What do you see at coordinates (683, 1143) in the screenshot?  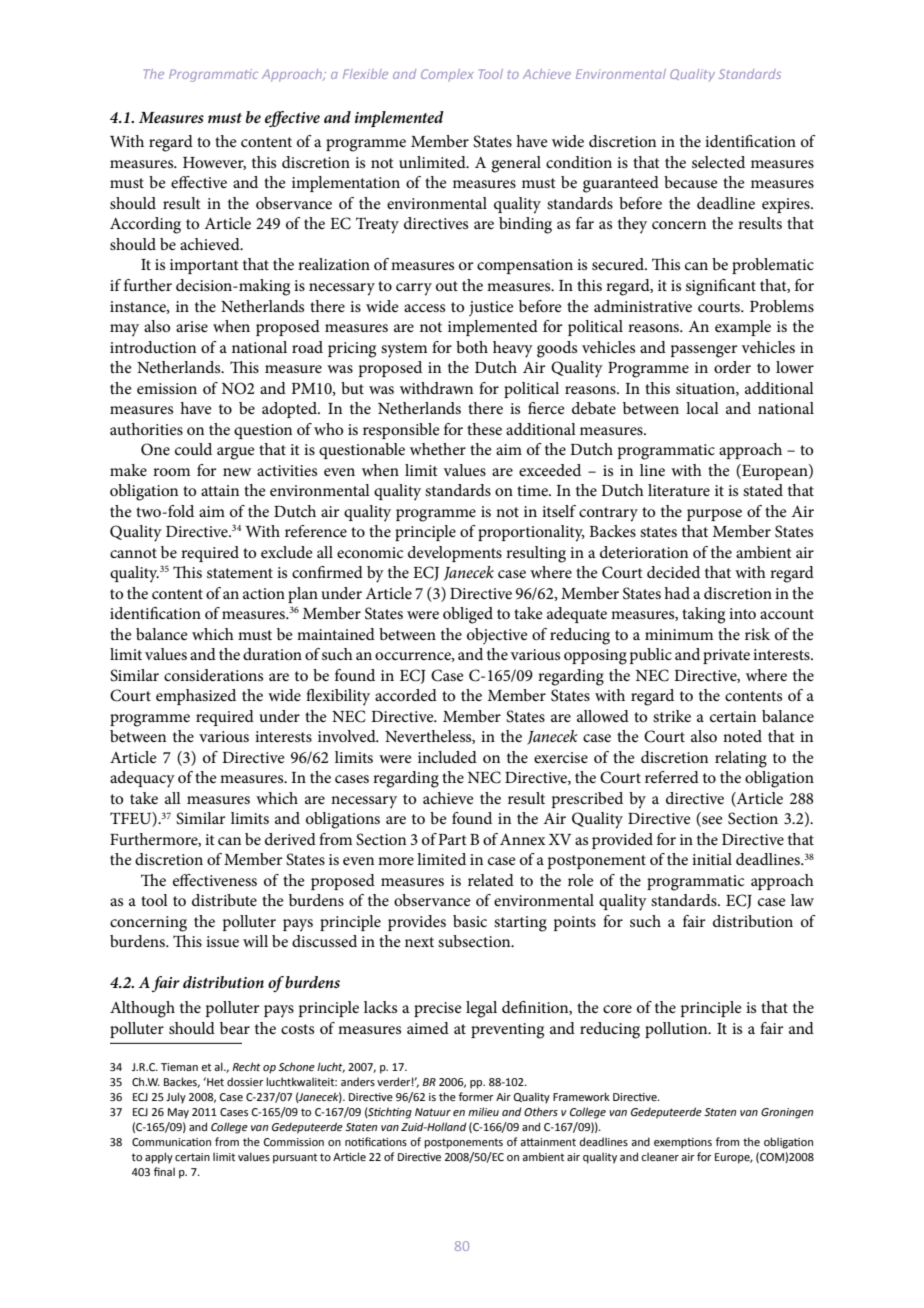 I see `exemptions` at bounding box center [683, 1143].
